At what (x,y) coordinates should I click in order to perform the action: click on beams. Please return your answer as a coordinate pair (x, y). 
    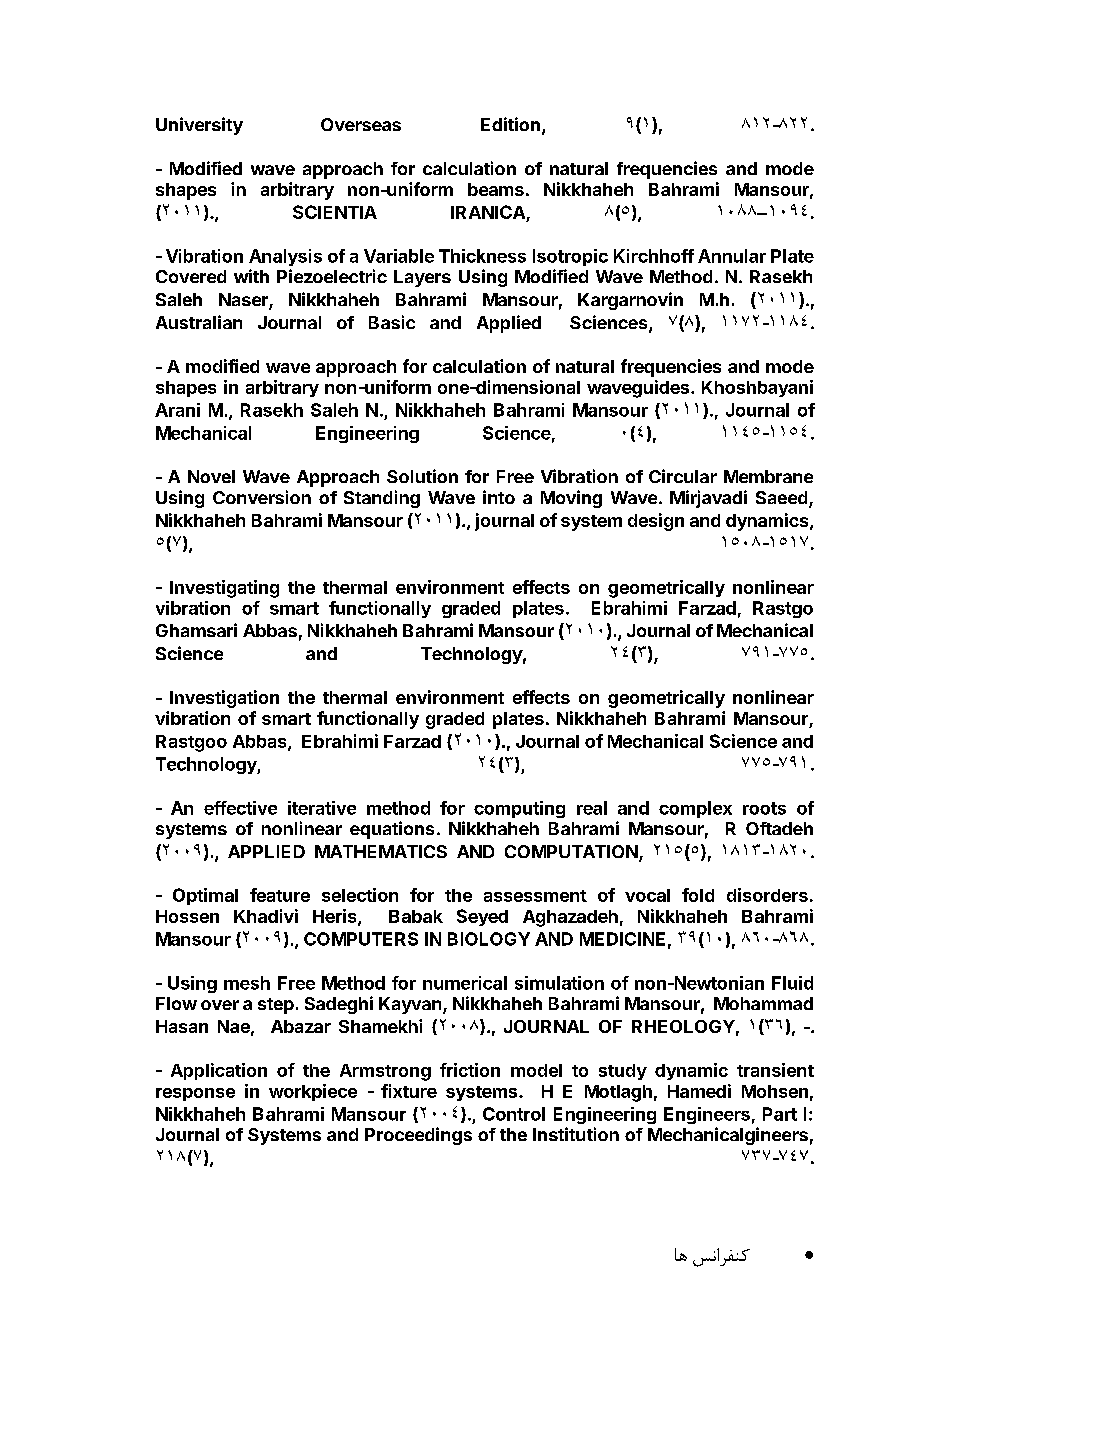
    Looking at the image, I should click on (496, 189).
